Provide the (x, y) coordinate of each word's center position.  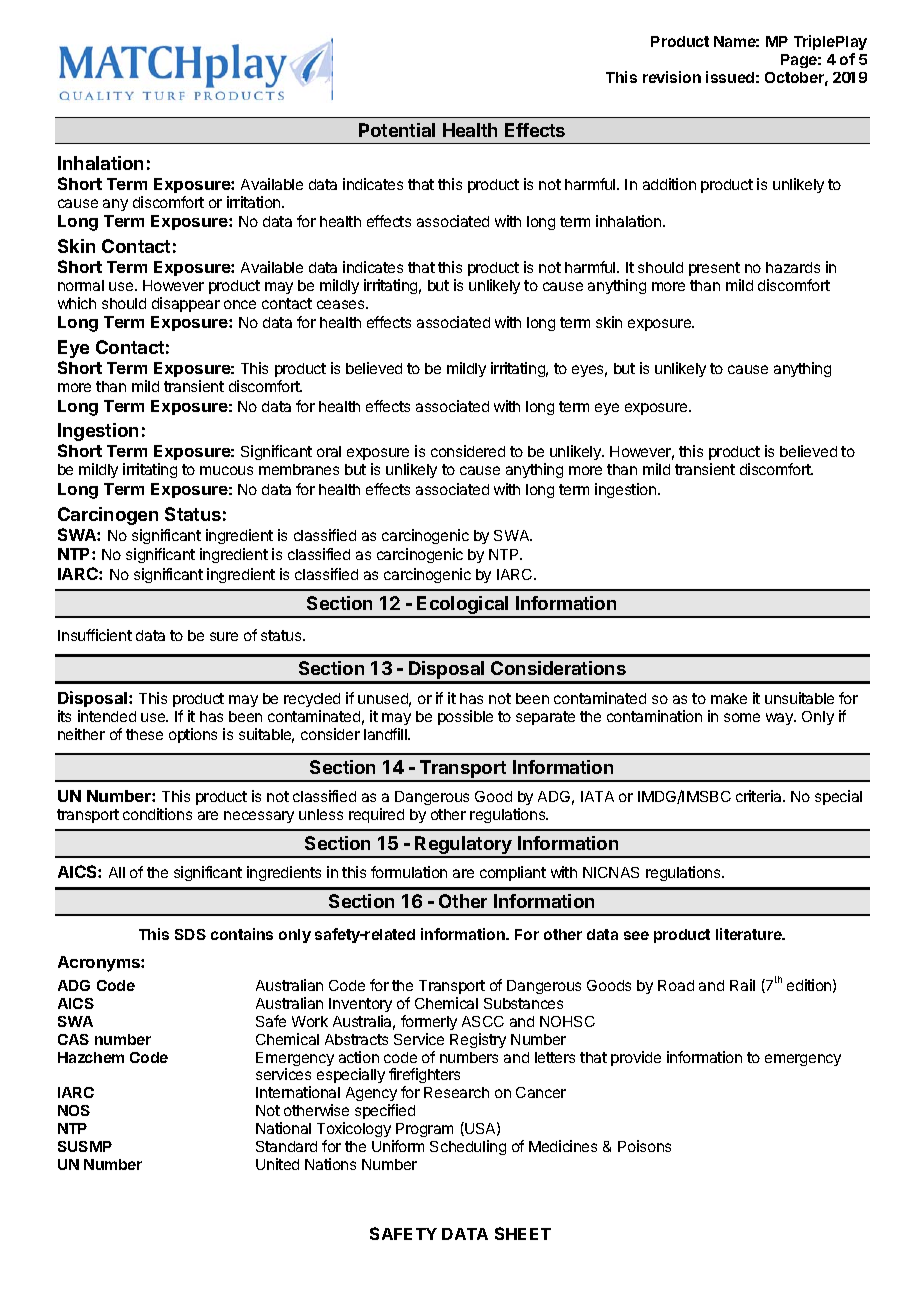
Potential (397, 130)
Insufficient (95, 635)
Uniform (398, 1146)
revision (672, 77)
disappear (186, 304)
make (729, 698)
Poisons (644, 1146)
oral (329, 451)
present (714, 269)
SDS (190, 934)
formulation (409, 872)
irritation (255, 202)
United (277, 1164)
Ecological (463, 606)
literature (750, 934)
